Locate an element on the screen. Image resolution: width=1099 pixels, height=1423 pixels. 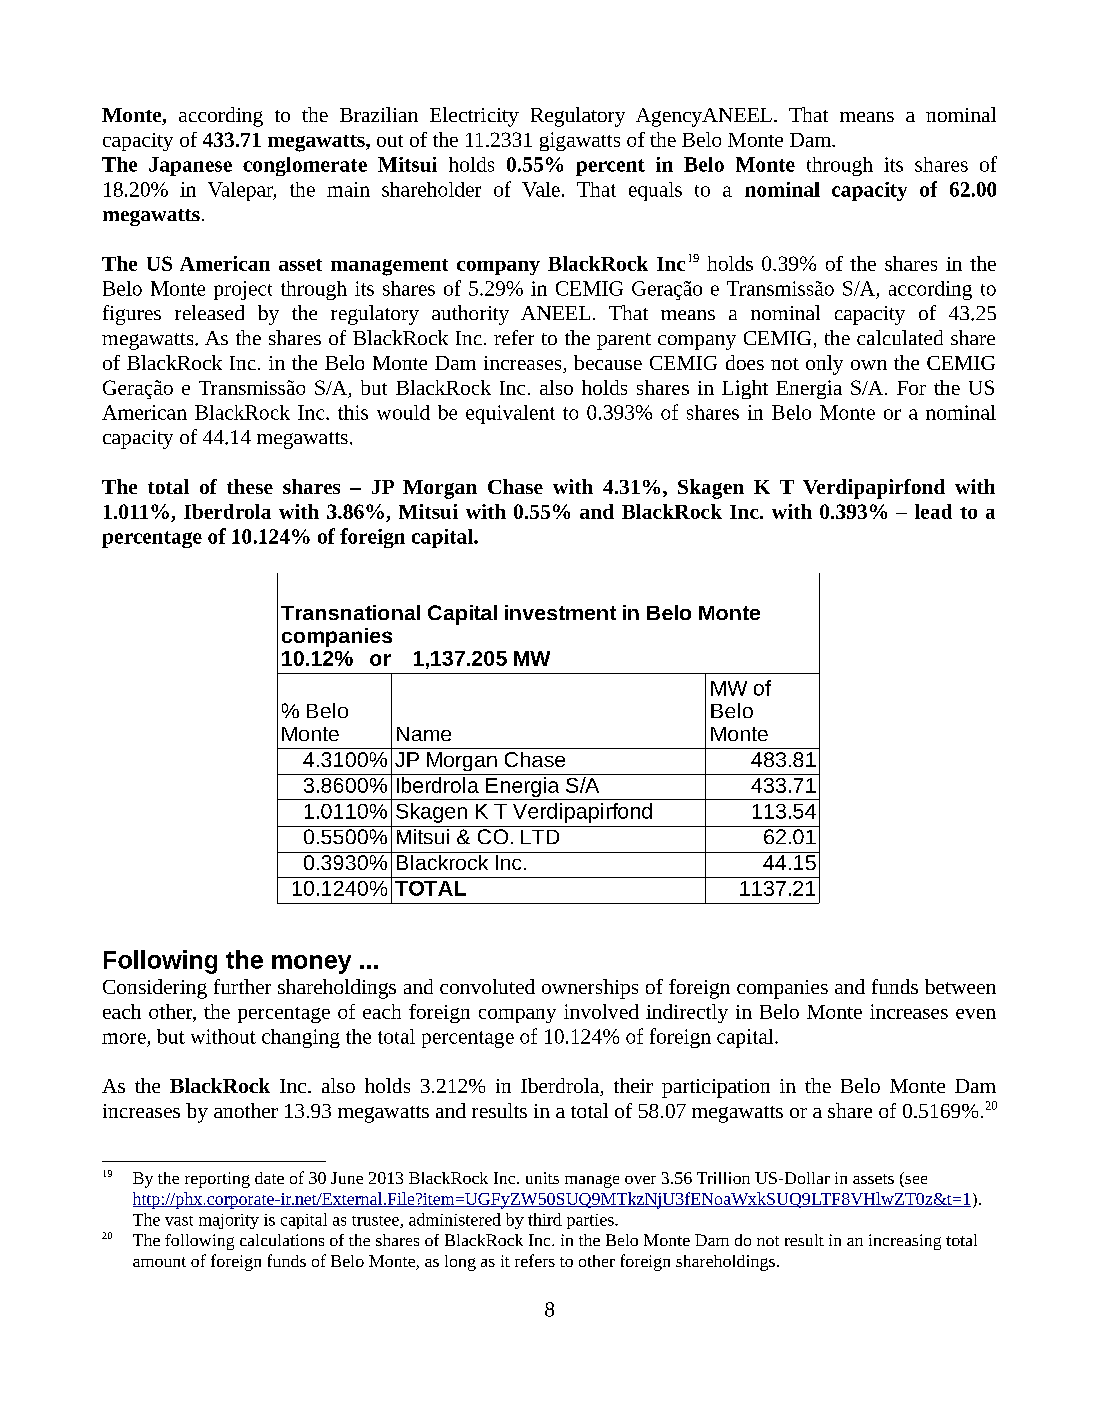
equals is located at coordinates (655, 191).
